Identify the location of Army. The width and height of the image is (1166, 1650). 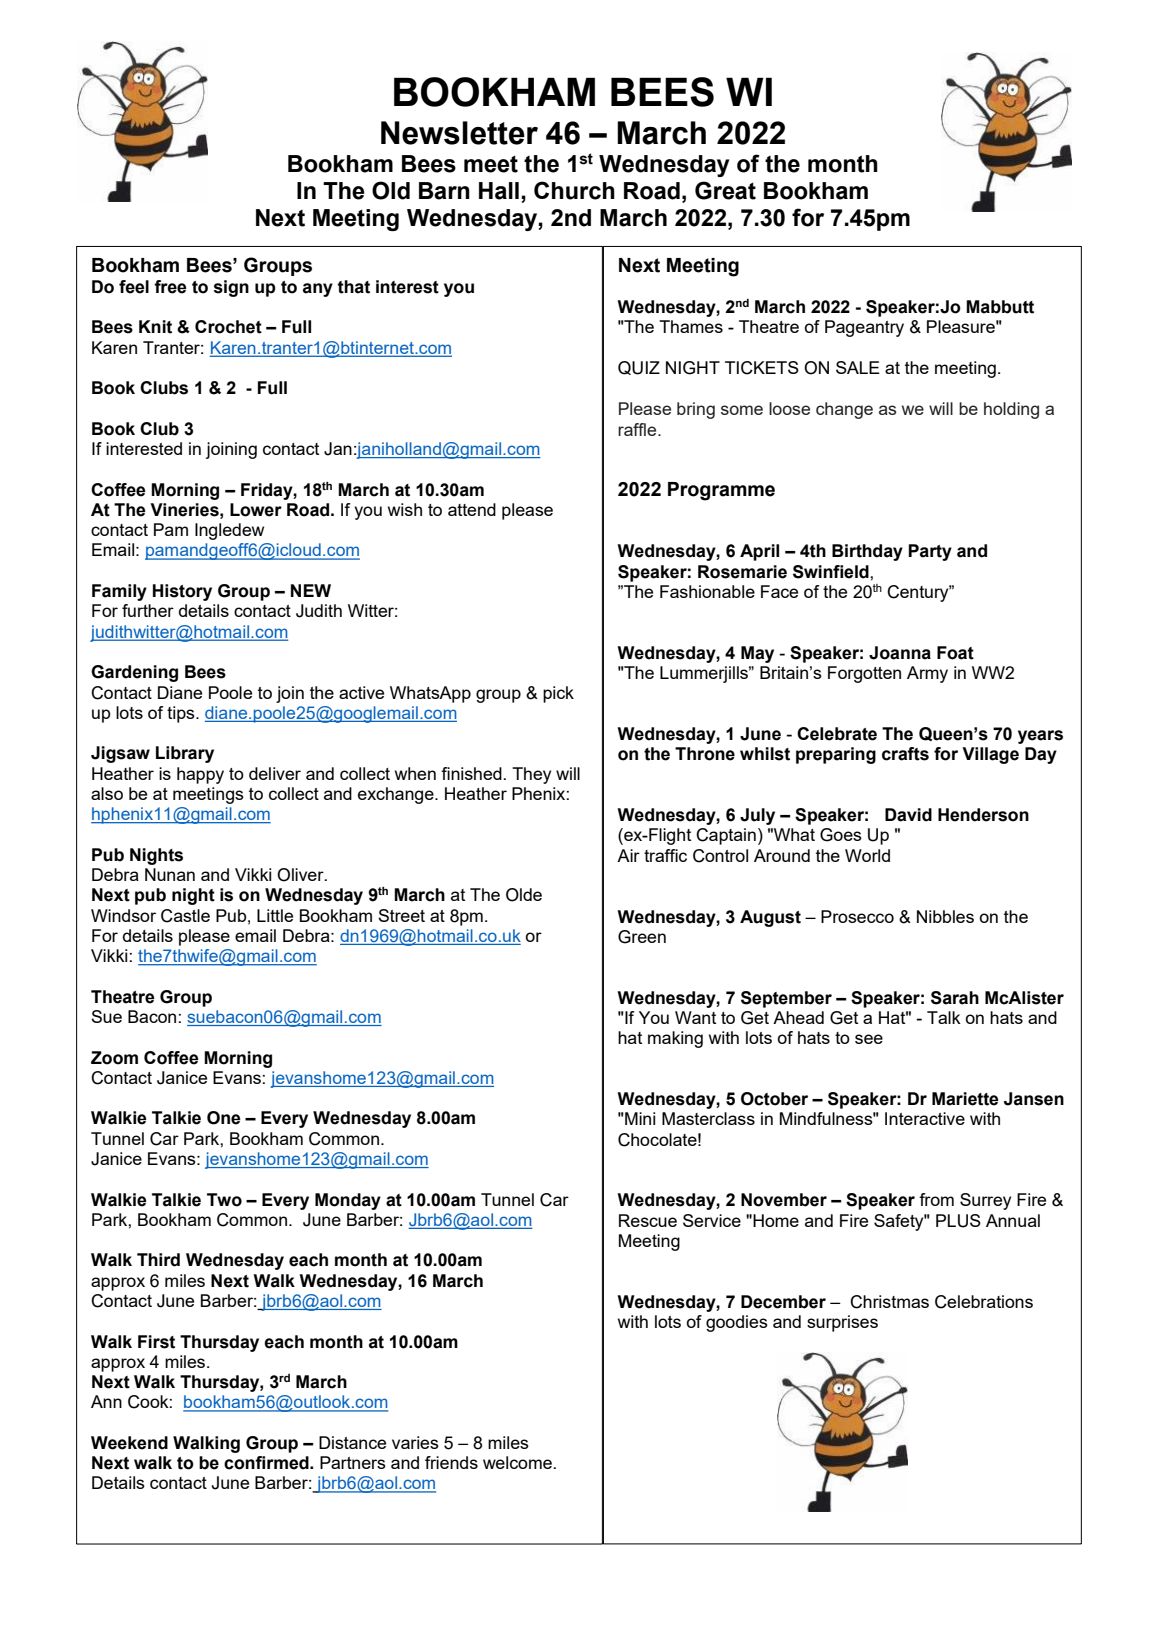
(927, 674).
